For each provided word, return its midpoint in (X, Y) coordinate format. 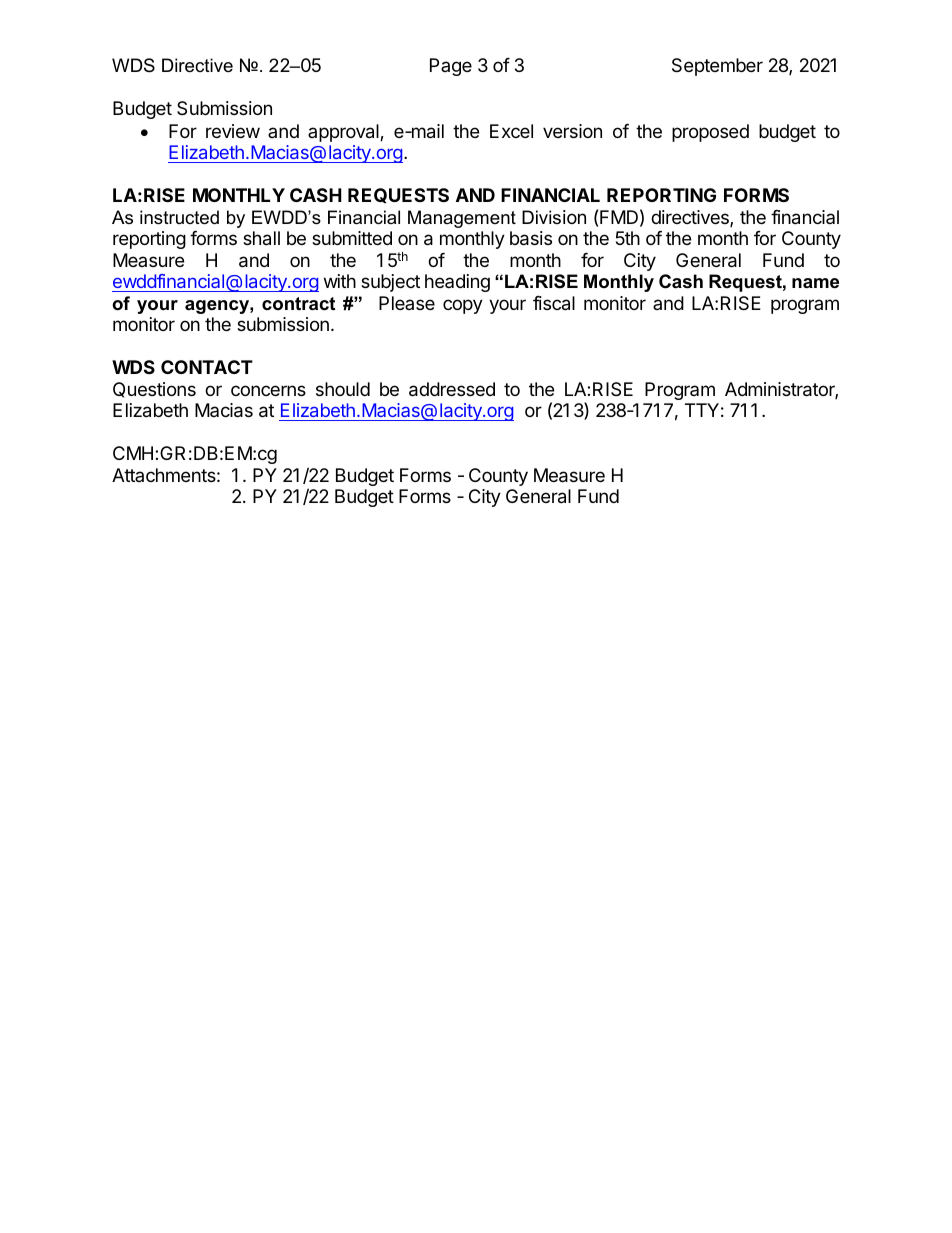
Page (451, 67)
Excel (511, 131)
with (340, 281)
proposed (710, 133)
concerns (268, 390)
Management (462, 219)
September (717, 67)
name (815, 283)
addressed (452, 389)
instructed (179, 217)
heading (457, 283)
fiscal (554, 303)
